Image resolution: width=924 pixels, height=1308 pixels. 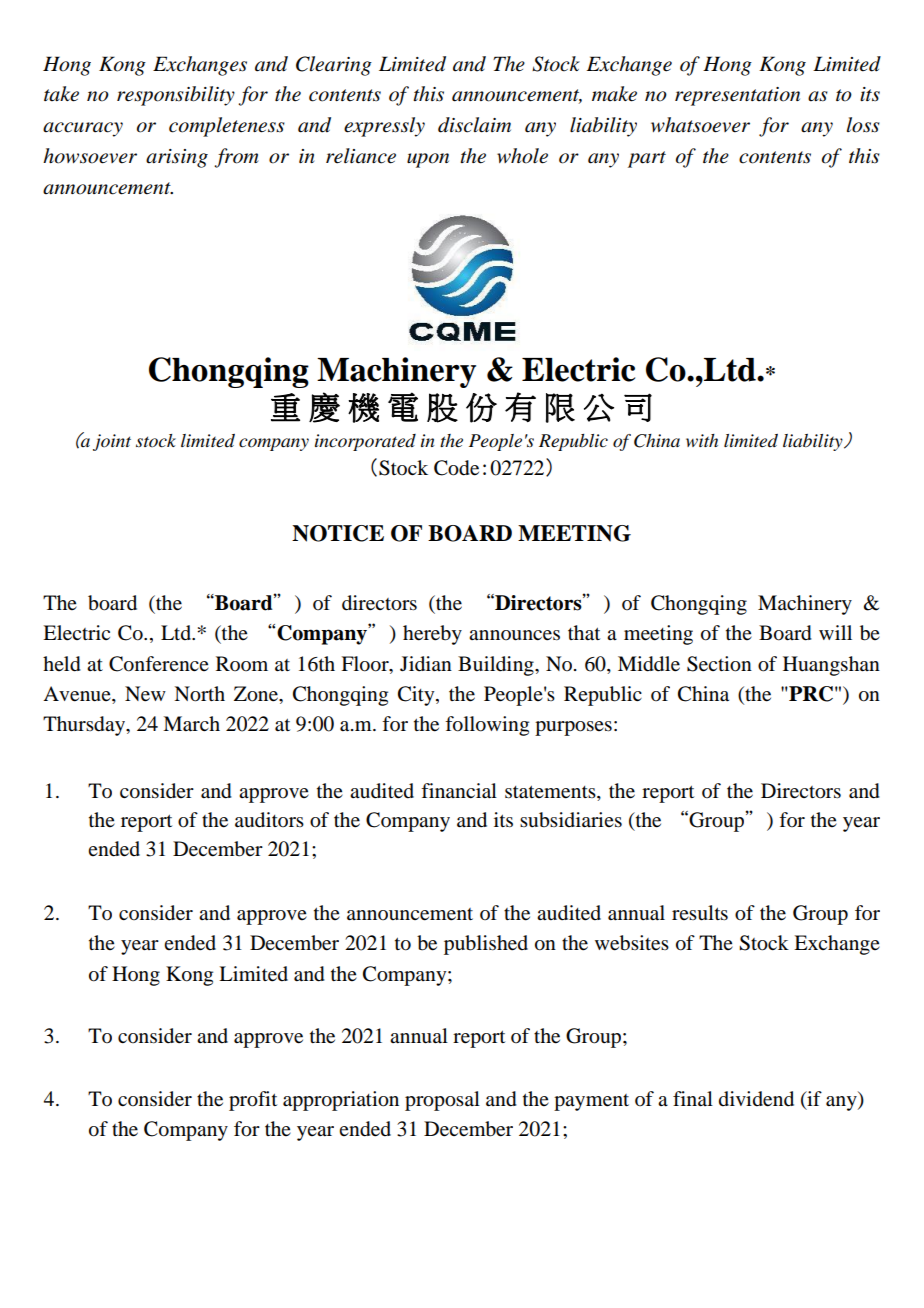 I want to click on joint, so click(x=112, y=442).
